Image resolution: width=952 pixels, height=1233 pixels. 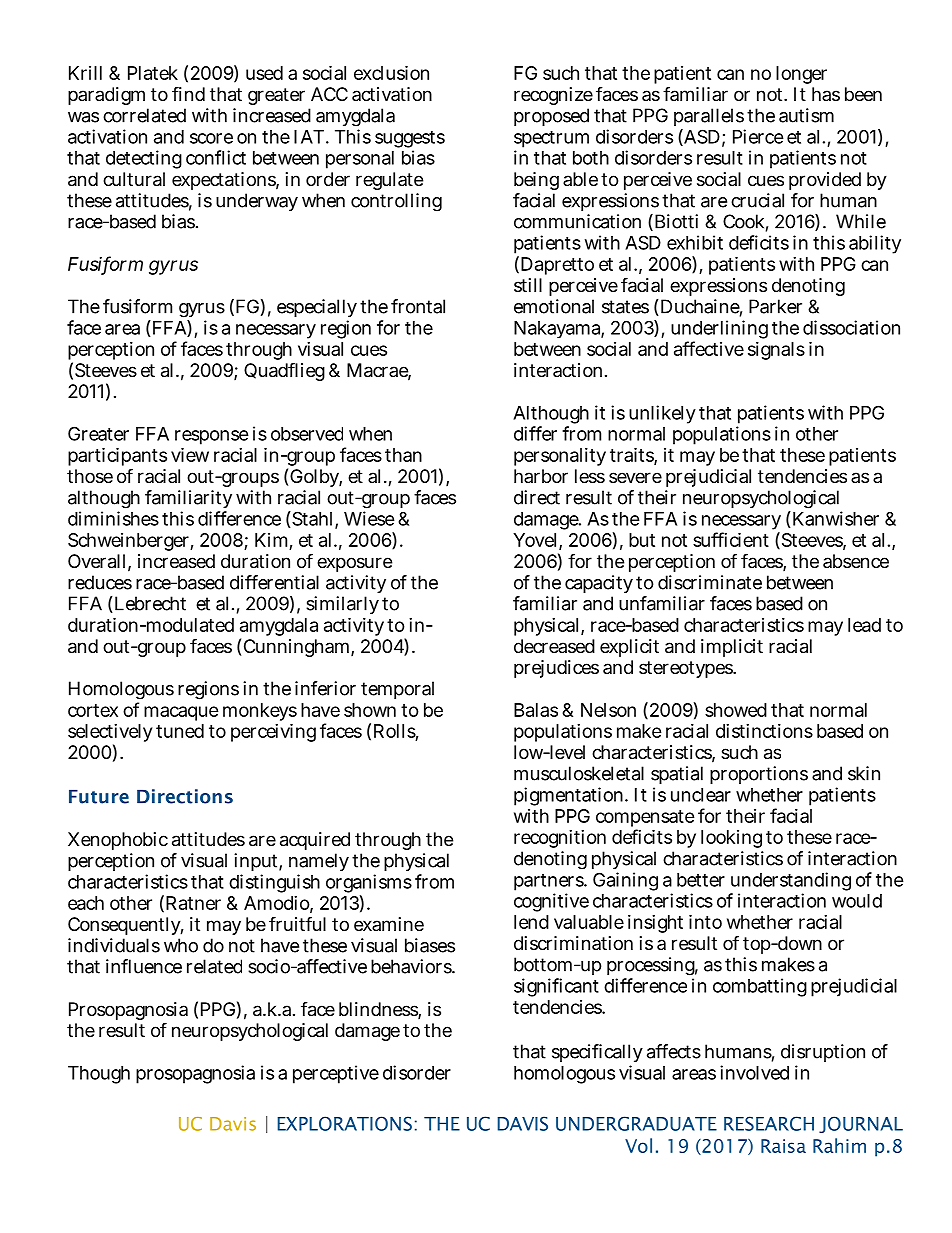 What do you see at coordinates (118, 841) in the document?
I see `Xenophobic` at bounding box center [118, 841].
